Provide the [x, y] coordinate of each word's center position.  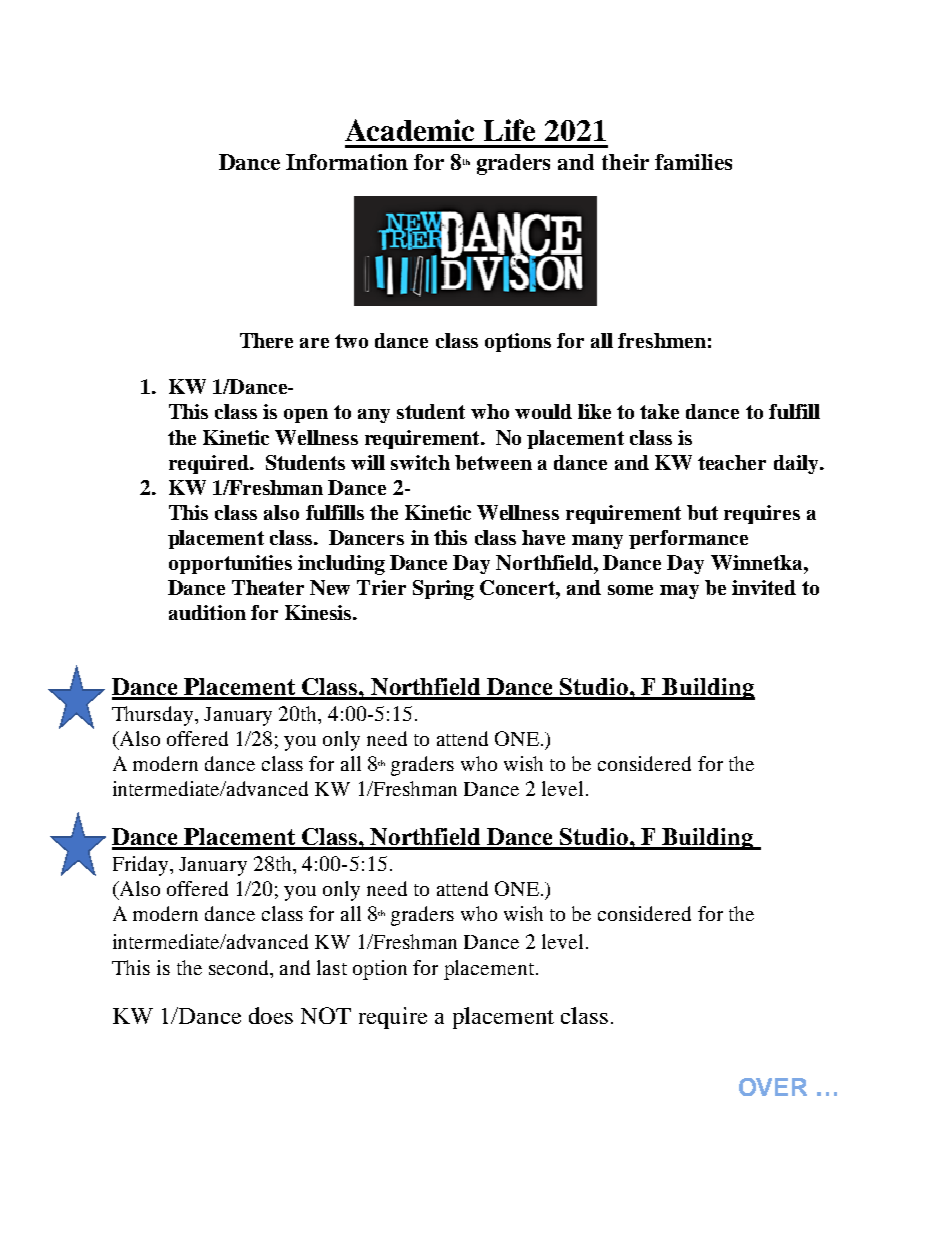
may [679, 592]
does [271, 1015]
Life [509, 130]
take [659, 411]
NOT [326, 1015]
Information [347, 162]
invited [764, 587]
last [332, 967]
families [693, 162]
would [543, 411]
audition [207, 612]
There [266, 340]
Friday [142, 866]
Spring [443, 590]
